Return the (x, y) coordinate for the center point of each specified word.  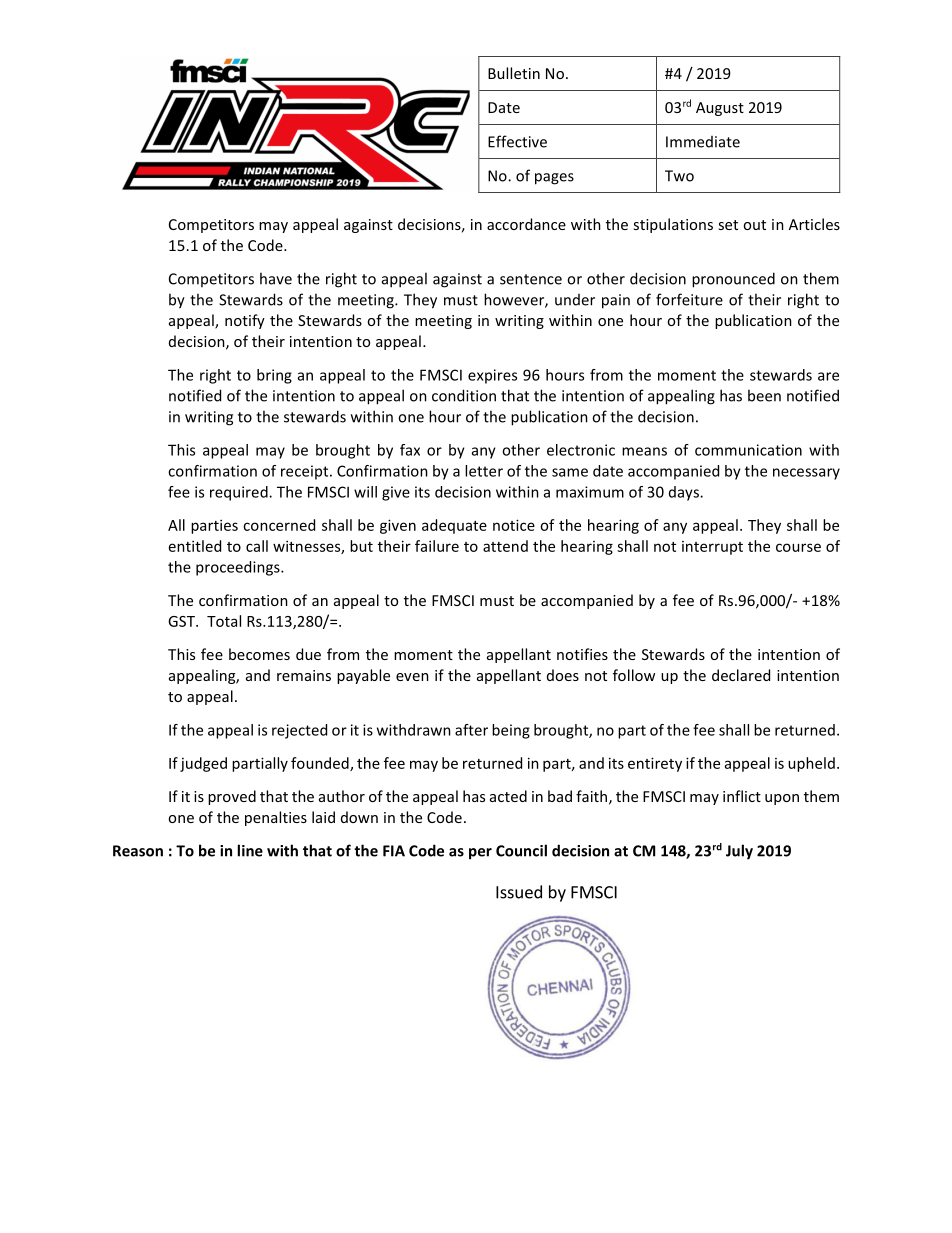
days (685, 493)
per (480, 854)
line (250, 850)
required (240, 493)
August (720, 109)
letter (484, 471)
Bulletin (514, 73)
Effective (517, 141)
